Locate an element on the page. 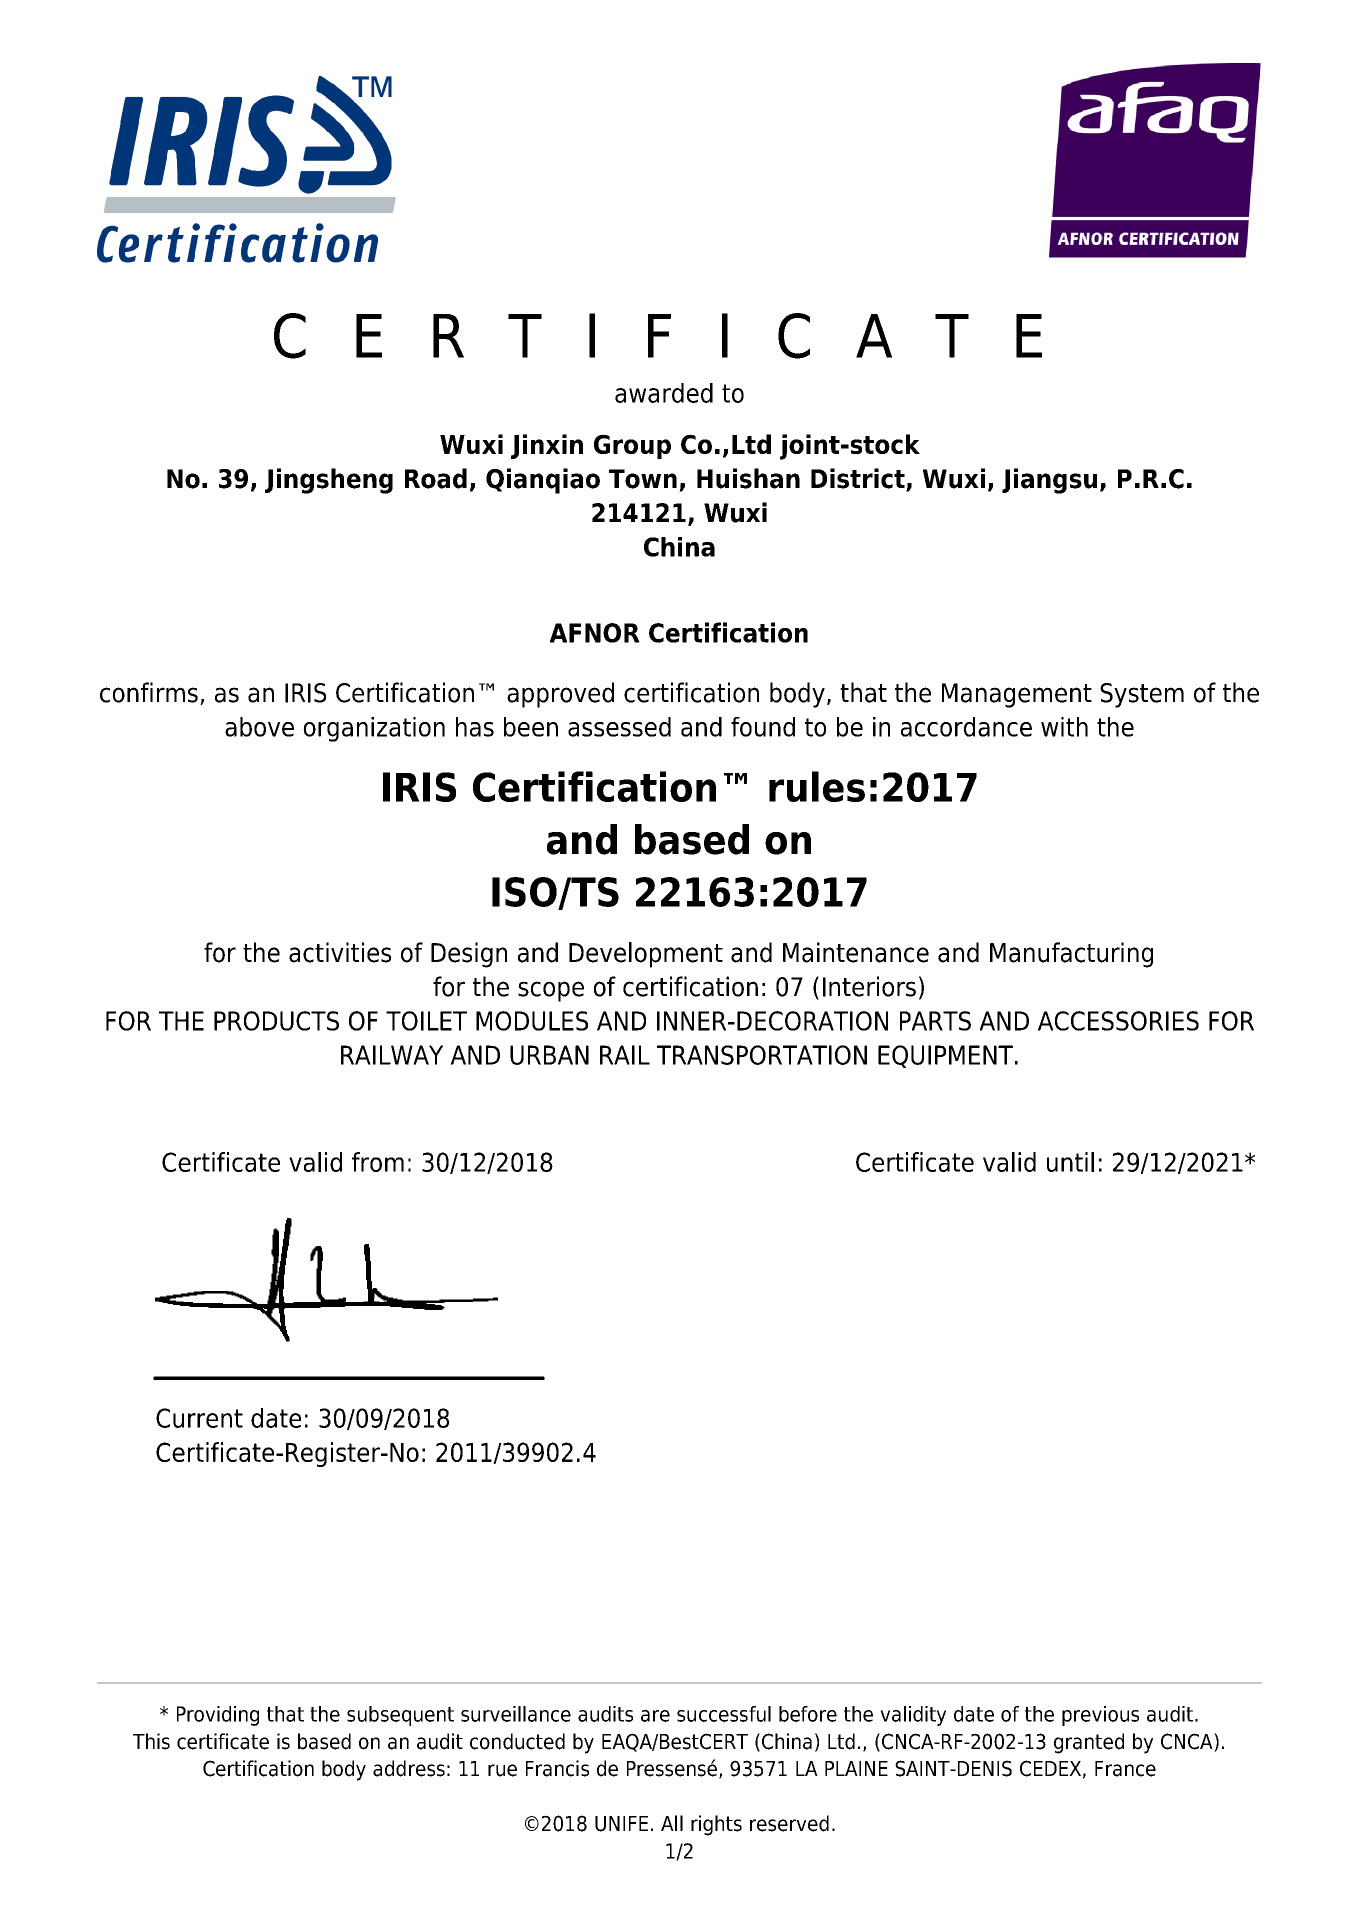  Jiangsu is located at coordinates (1049, 481).
